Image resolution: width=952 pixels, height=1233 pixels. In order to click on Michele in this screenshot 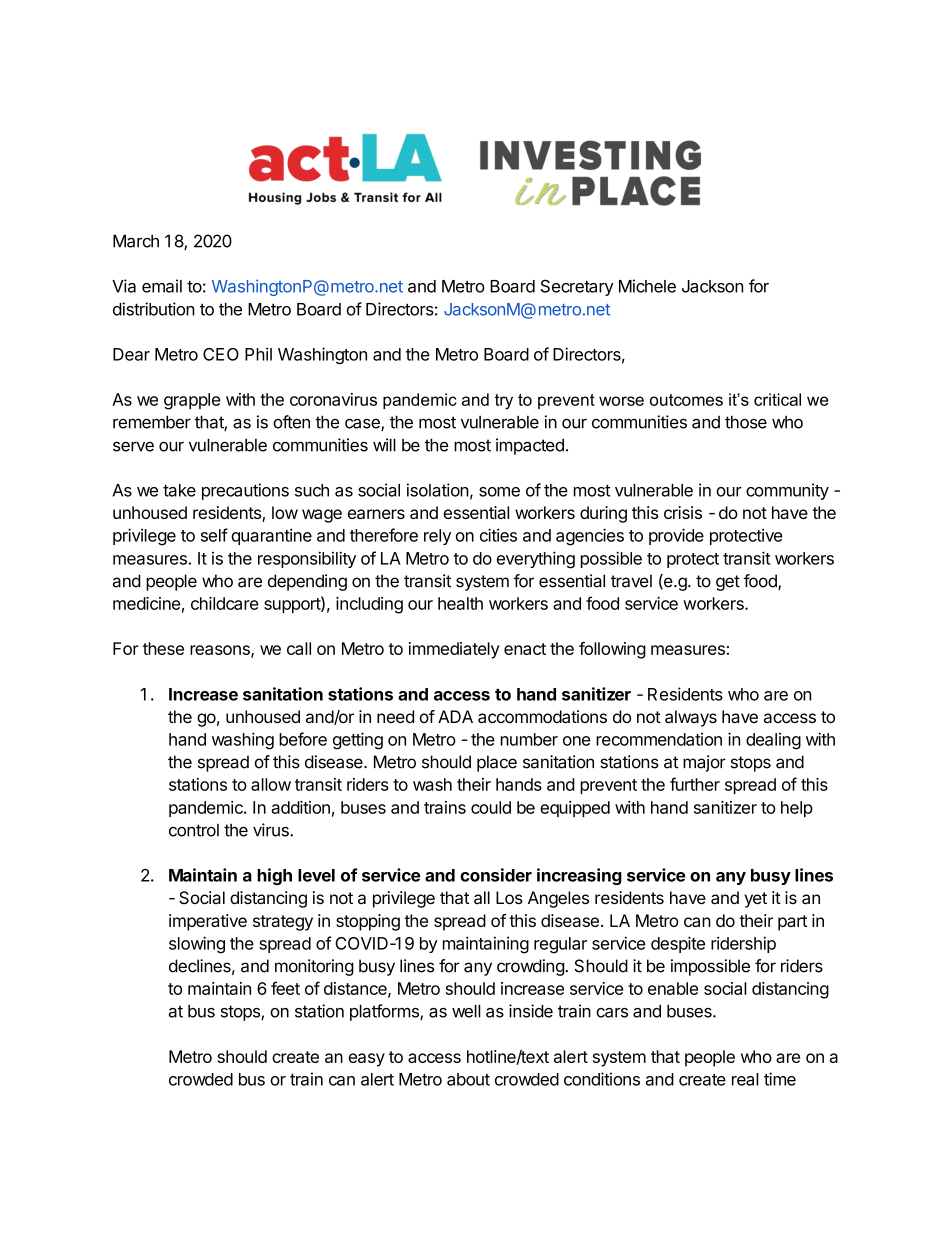, I will do `click(647, 286)`.
